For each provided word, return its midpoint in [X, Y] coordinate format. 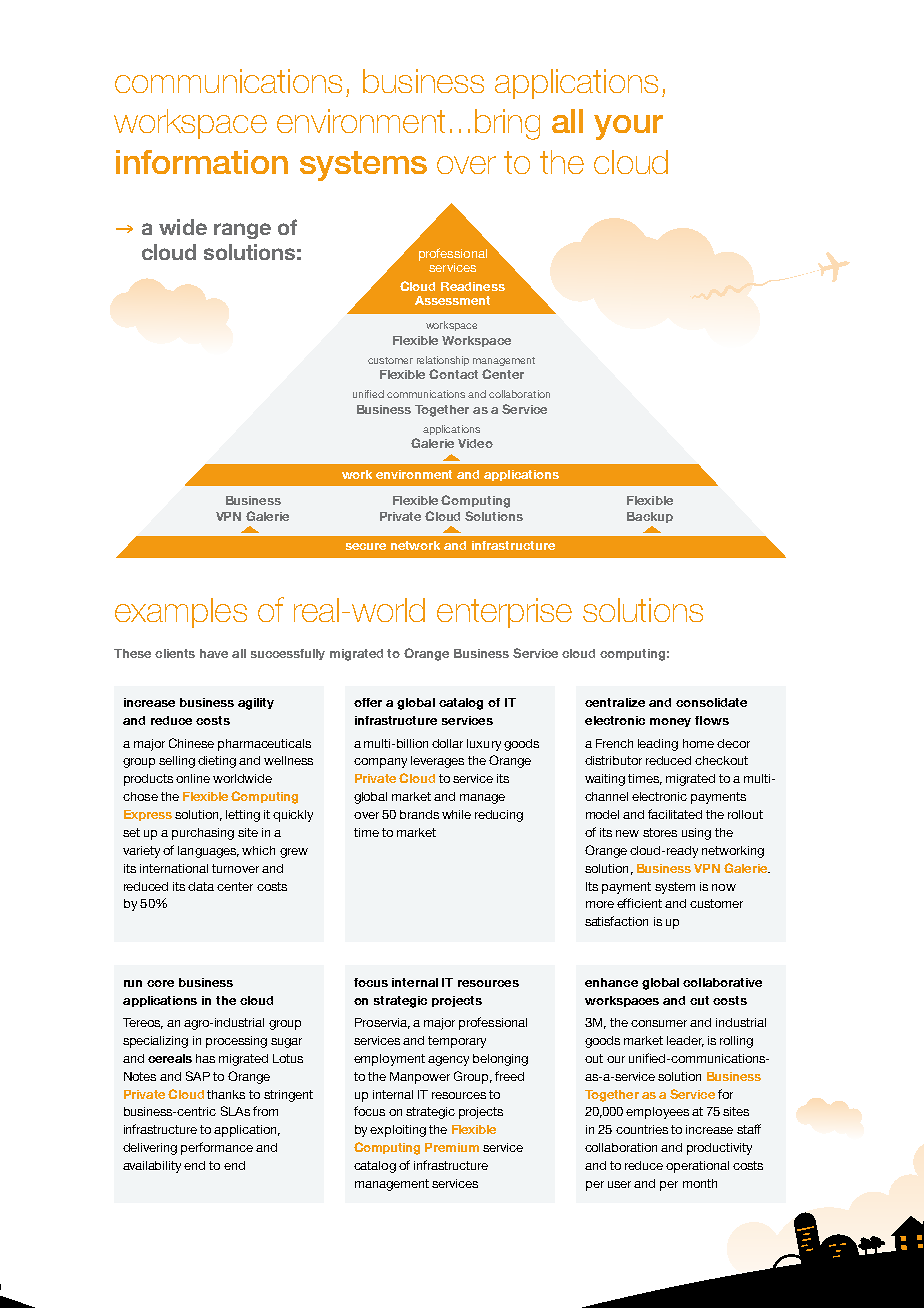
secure [366, 546]
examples [181, 613]
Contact [453, 374]
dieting [217, 762]
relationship [443, 361]
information [202, 162]
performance [217, 1148]
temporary [457, 1042]
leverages [437, 762]
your [628, 127]
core [160, 983]
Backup [650, 517]
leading [658, 745]
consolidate [711, 702]
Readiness [473, 286]
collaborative [722, 982]
